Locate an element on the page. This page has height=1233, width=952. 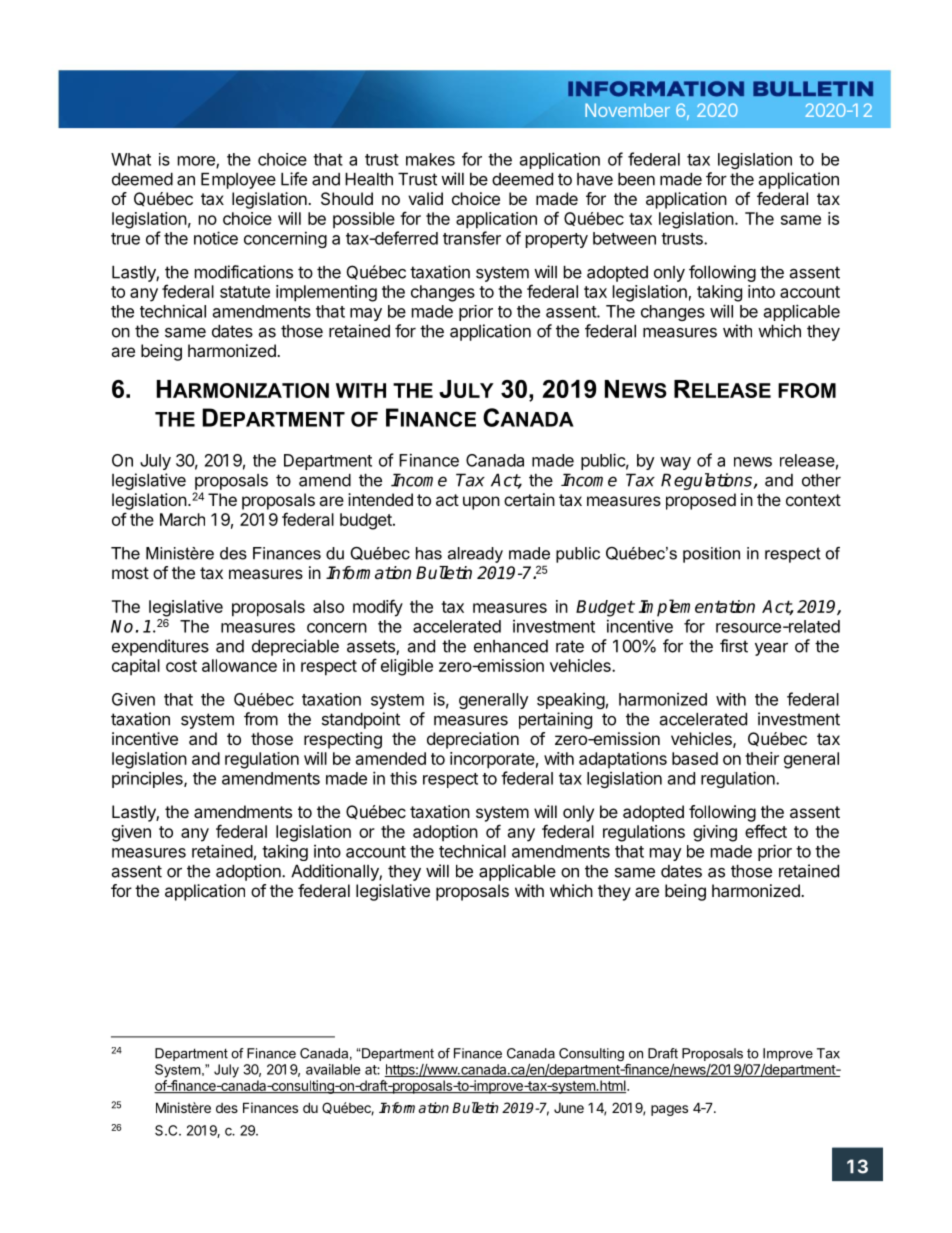
upon is located at coordinates (481, 503).
